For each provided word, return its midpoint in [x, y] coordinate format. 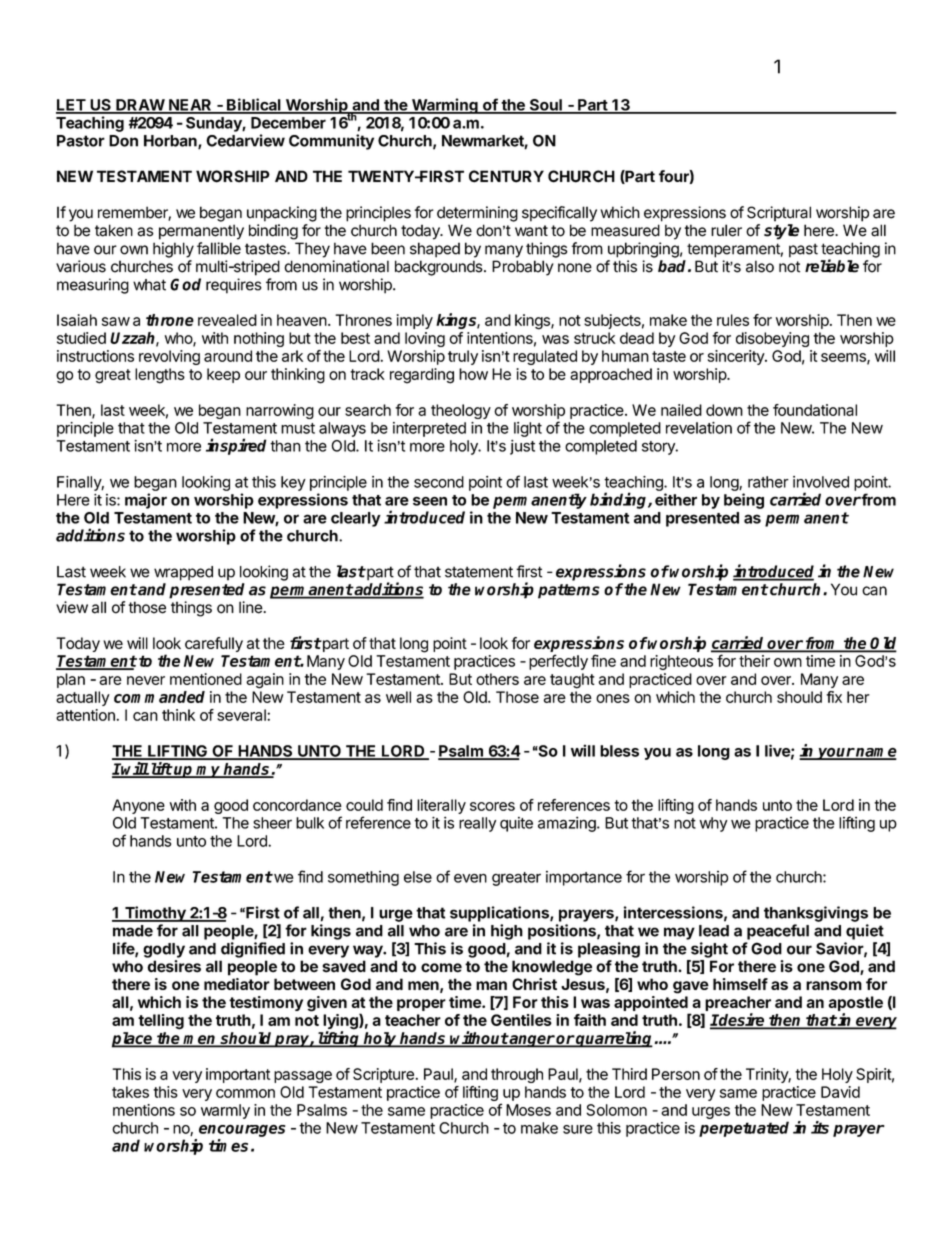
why [713, 824]
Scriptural [779, 214]
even [470, 878]
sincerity [737, 357]
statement [479, 572]
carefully [214, 644]
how [473, 374]
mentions [144, 1110]
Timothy [155, 914]
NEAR [190, 106]
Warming [444, 106]
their [754, 661]
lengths [160, 376]
